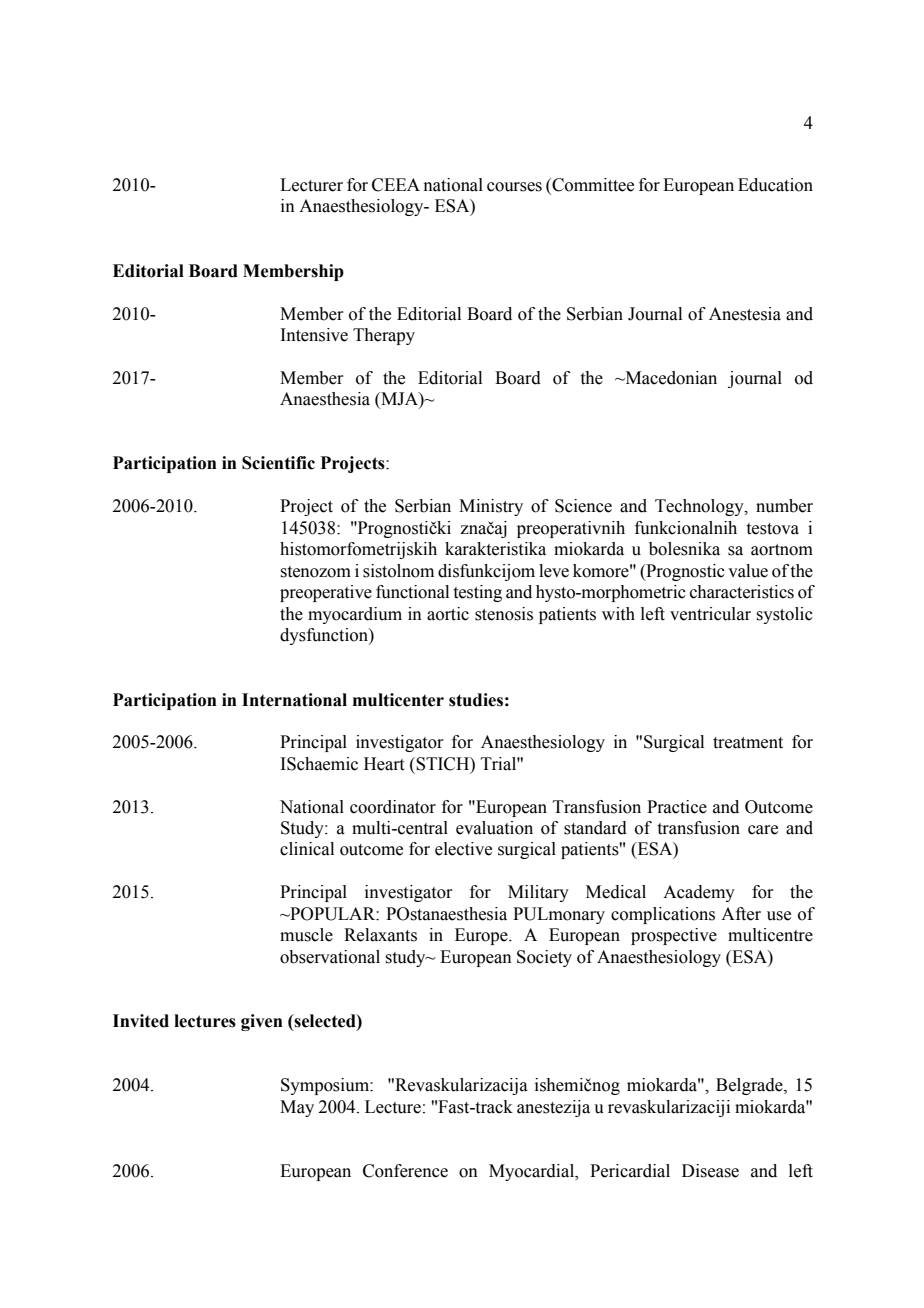 The image size is (924, 1308). I want to click on Scientific, so click(278, 463).
